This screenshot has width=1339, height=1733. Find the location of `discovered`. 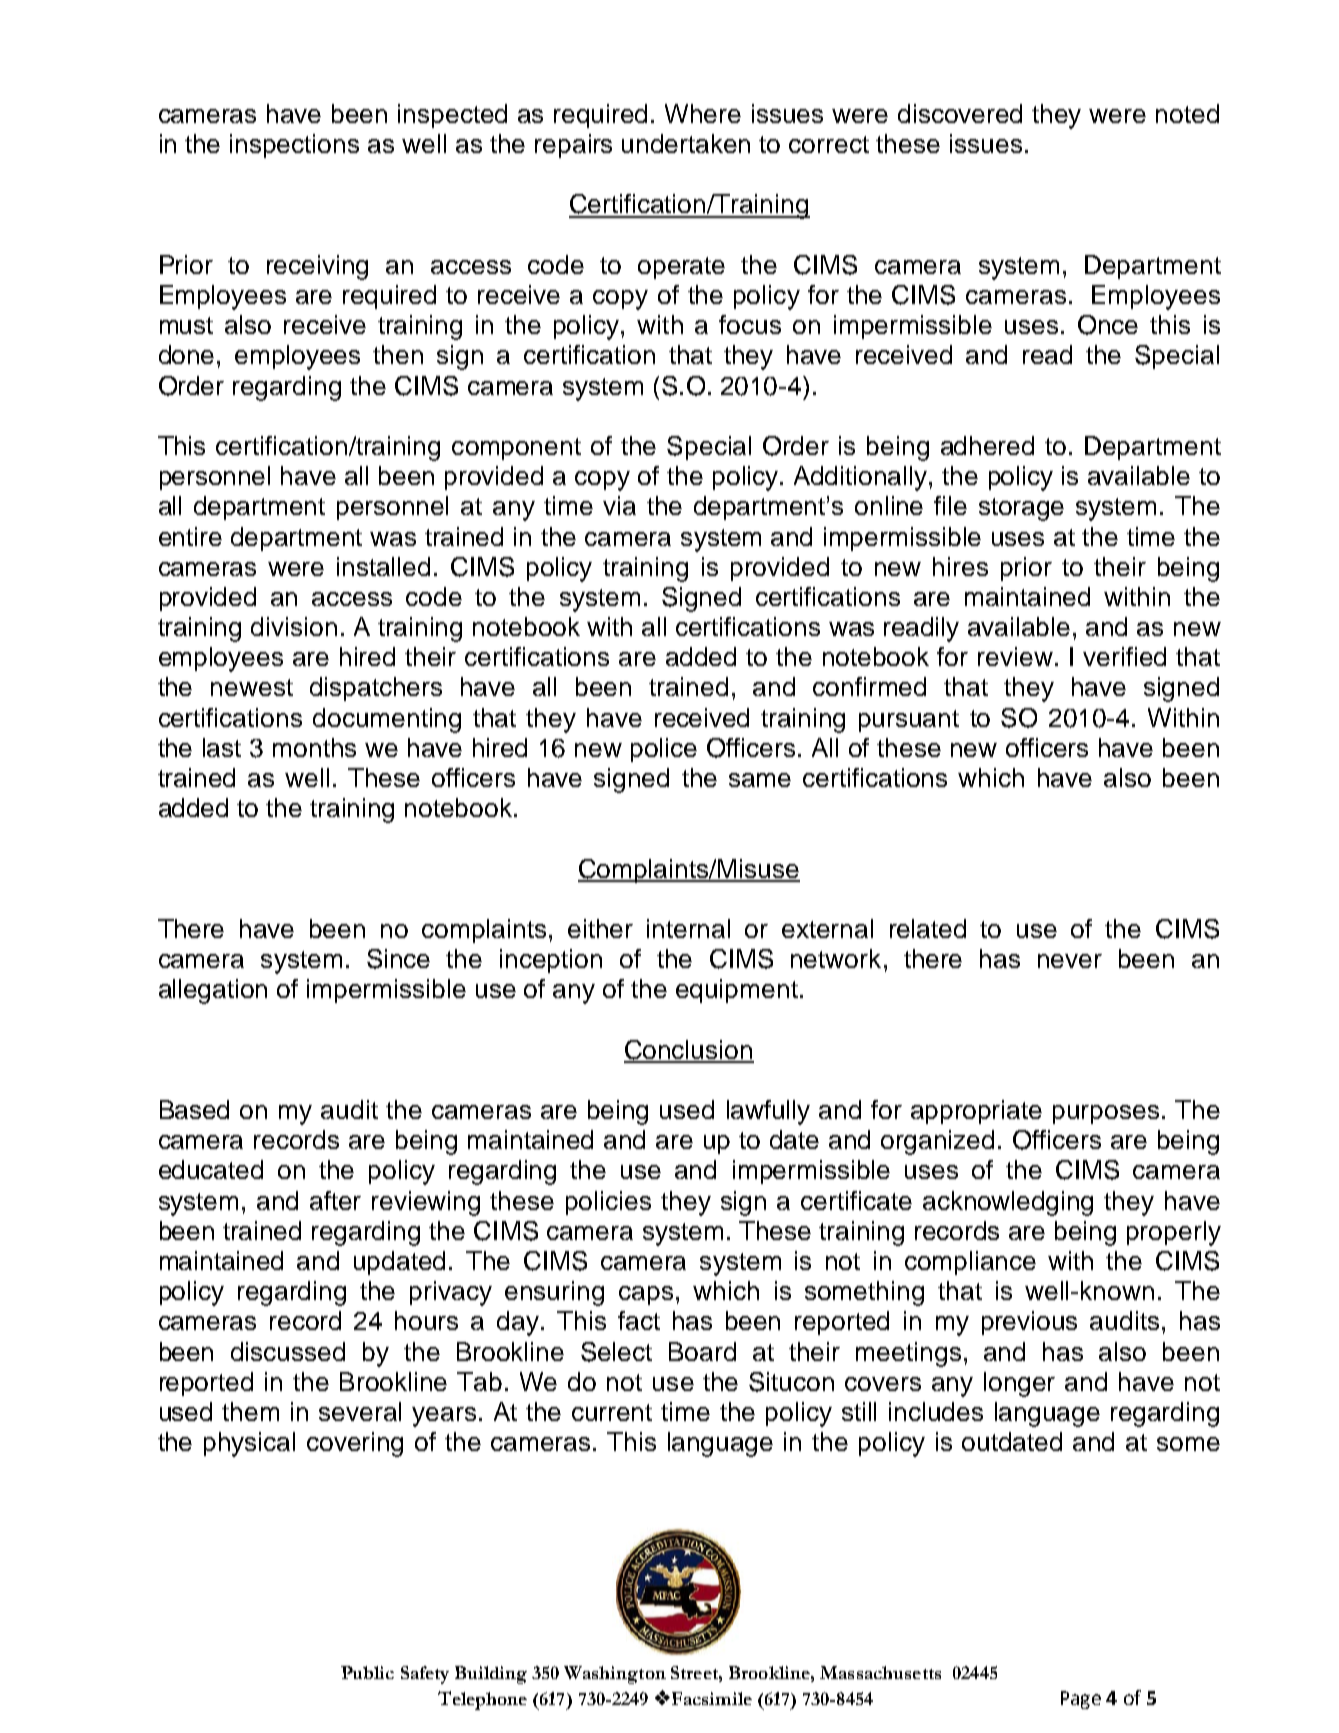

discovered is located at coordinates (960, 113).
